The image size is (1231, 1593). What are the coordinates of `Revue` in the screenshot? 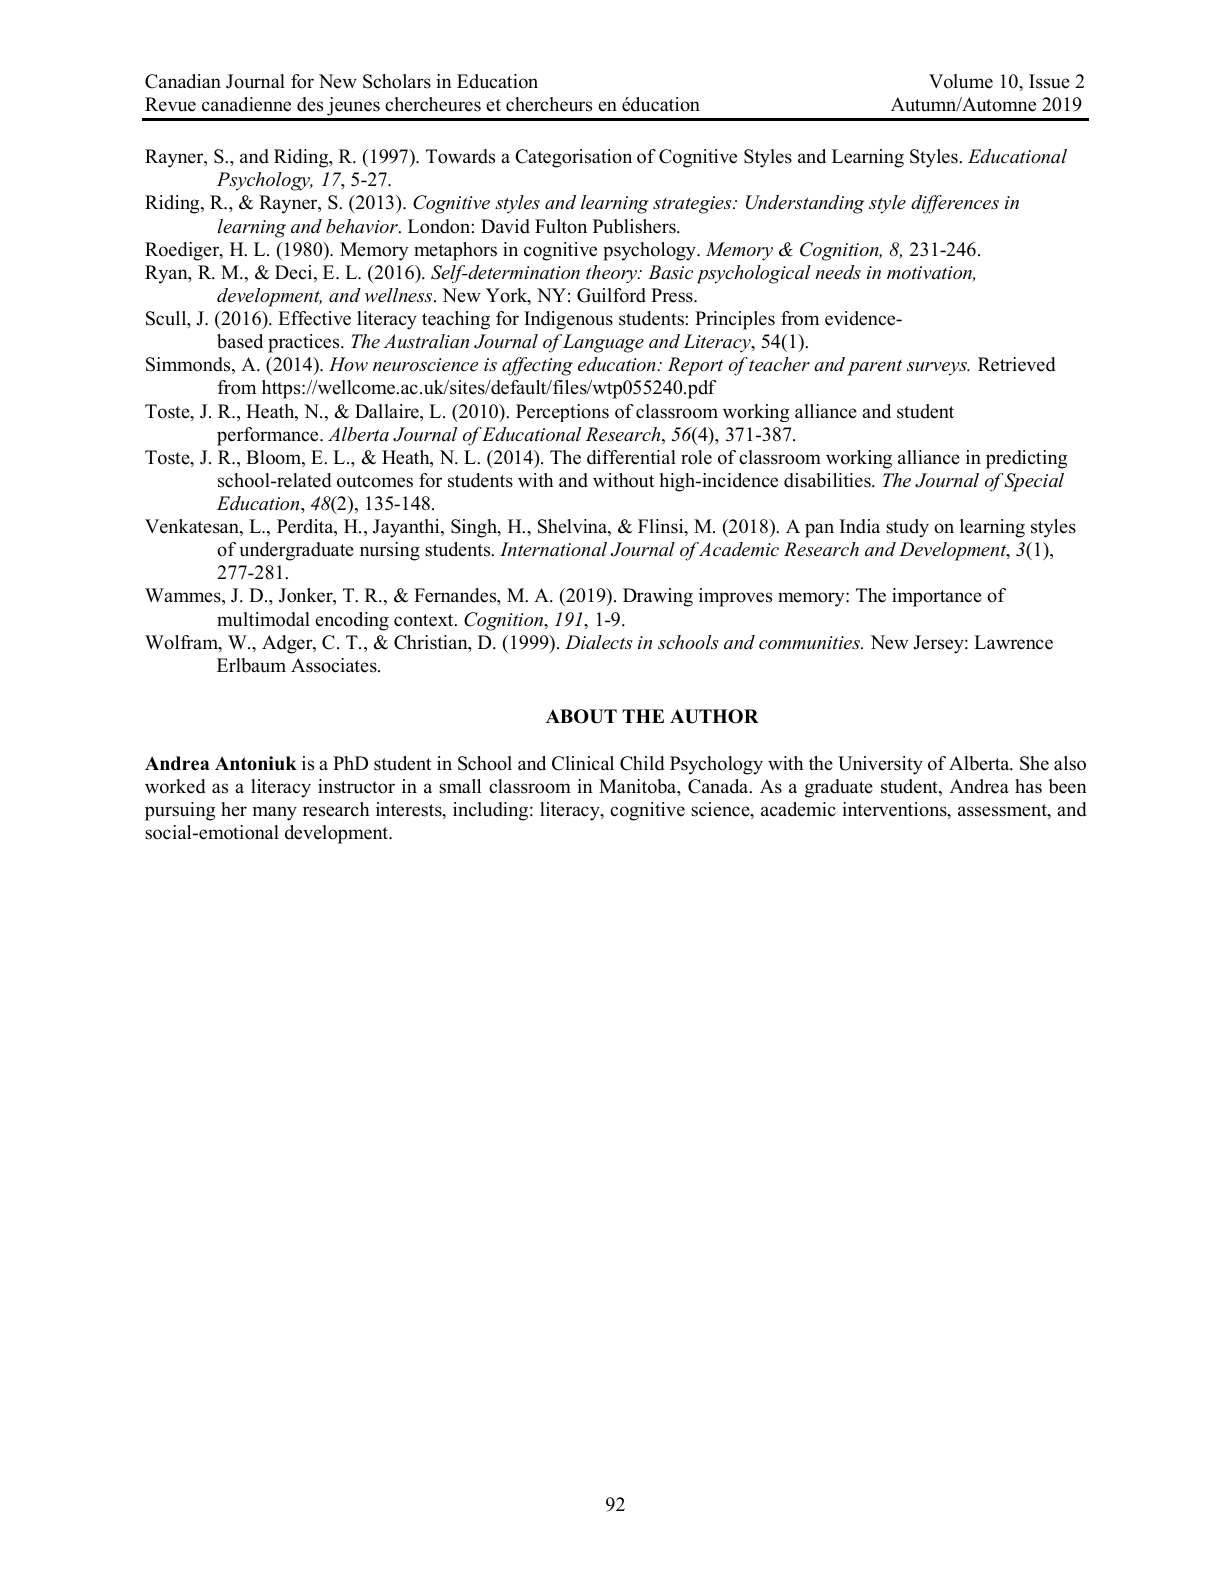 It's located at (170, 104).
